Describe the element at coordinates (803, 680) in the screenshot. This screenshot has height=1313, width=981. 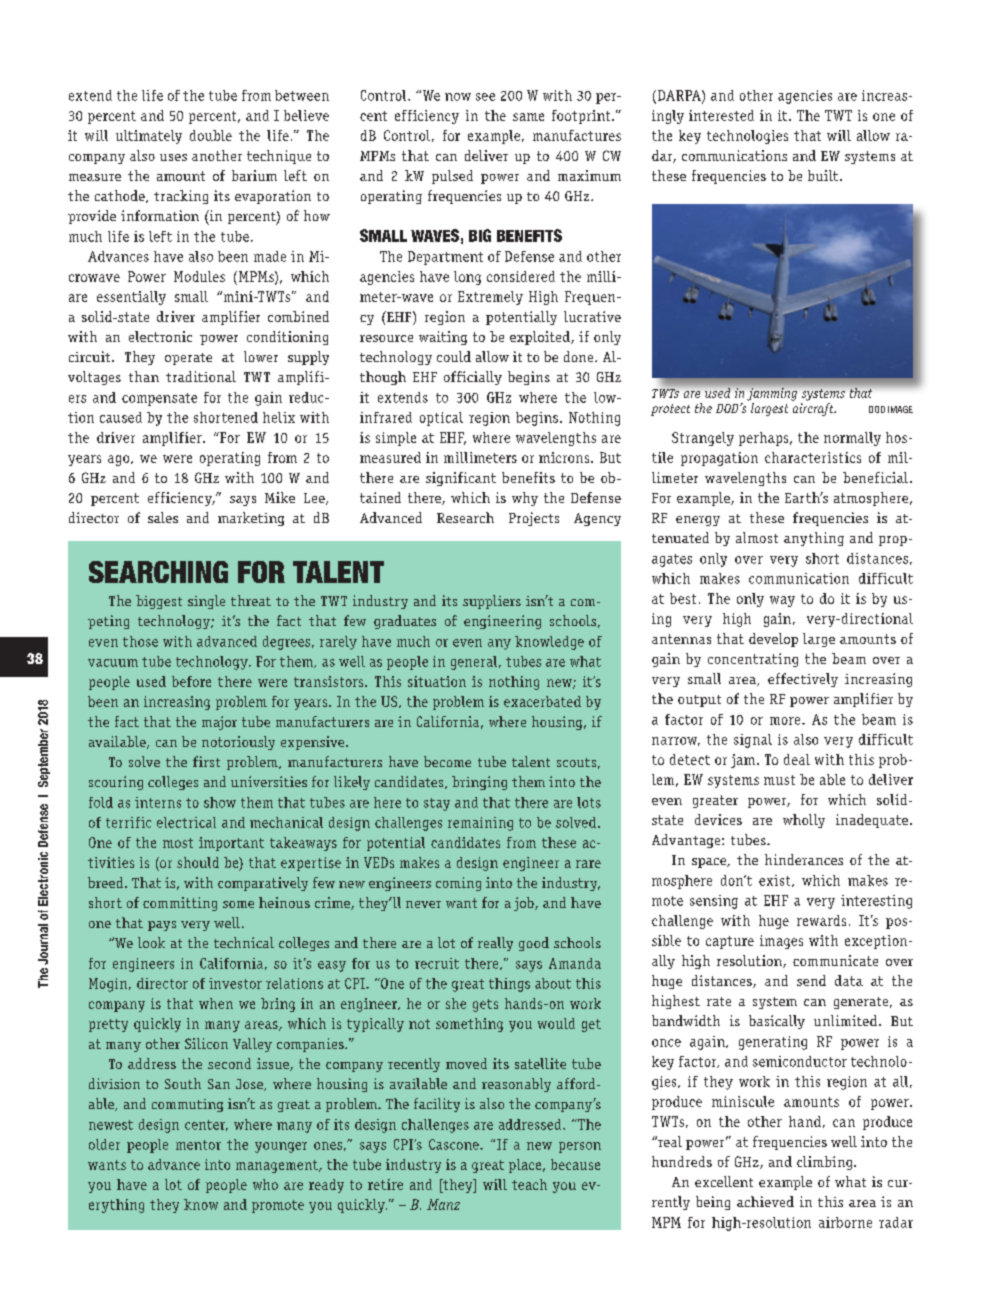
I see `effectively` at that location.
